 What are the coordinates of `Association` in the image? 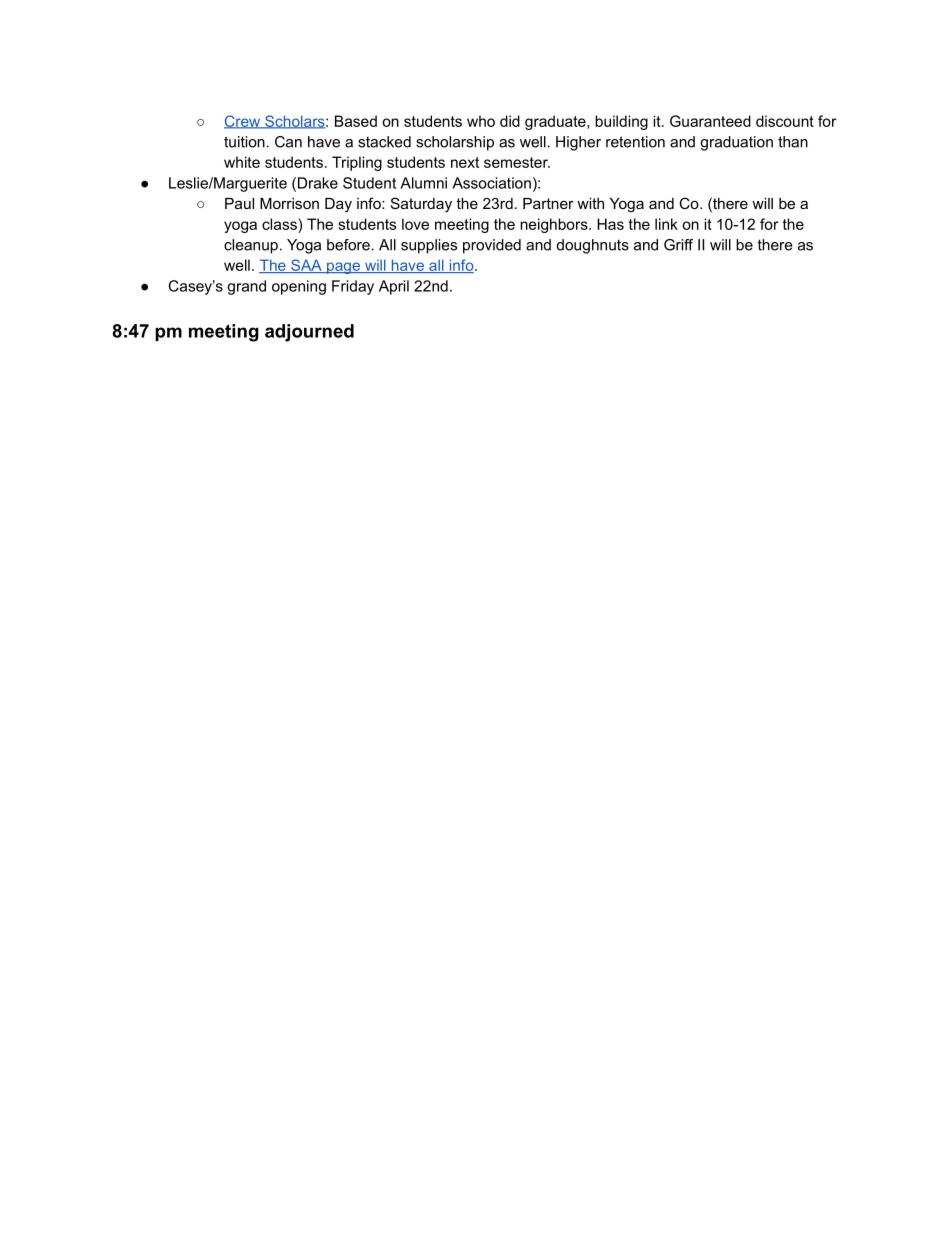 It's located at (491, 183).
